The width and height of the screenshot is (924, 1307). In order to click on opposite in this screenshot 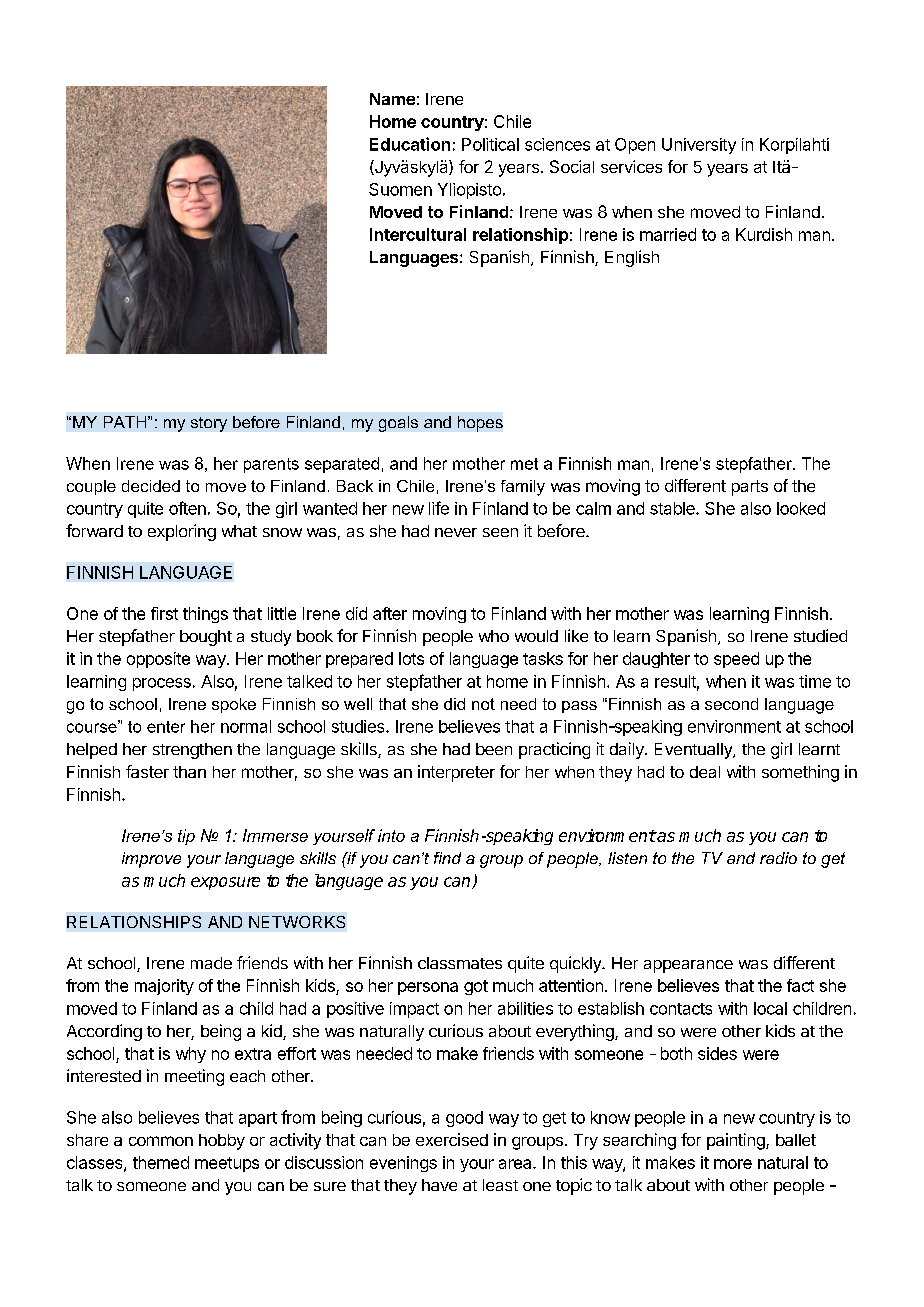, I will do `click(158, 660)`.
